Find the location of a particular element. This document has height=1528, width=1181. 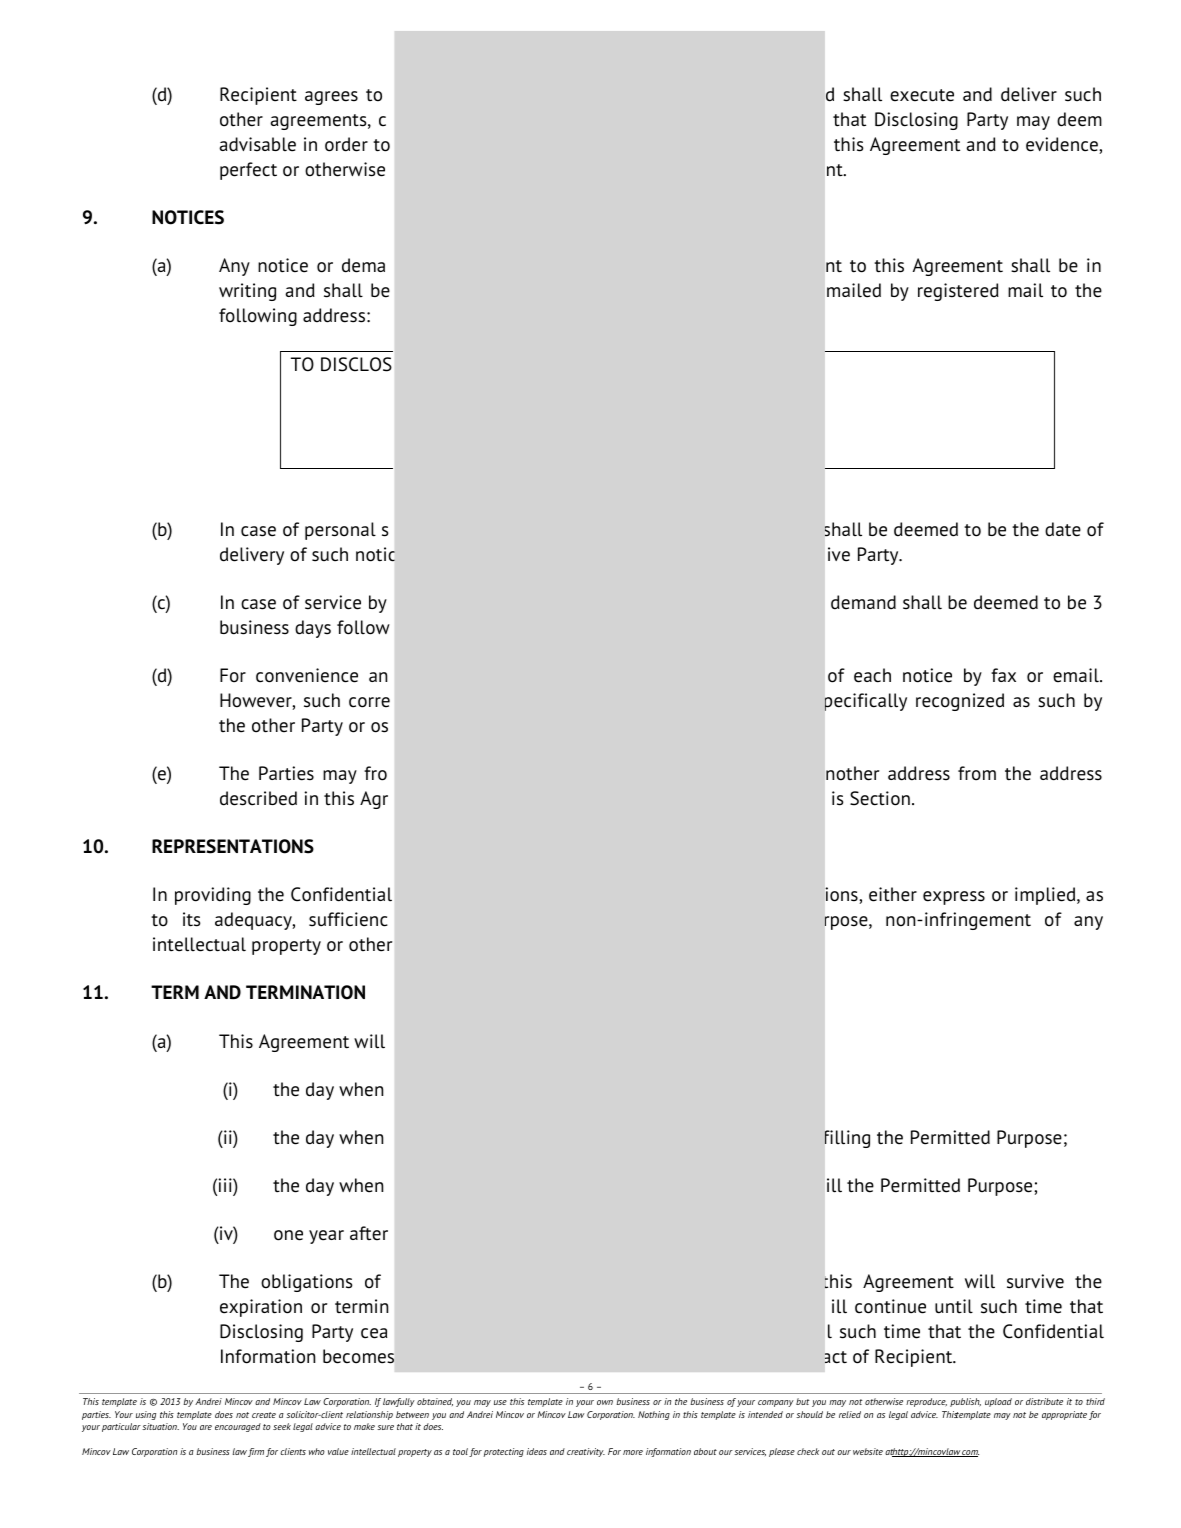

filling is located at coordinates (847, 1139).
